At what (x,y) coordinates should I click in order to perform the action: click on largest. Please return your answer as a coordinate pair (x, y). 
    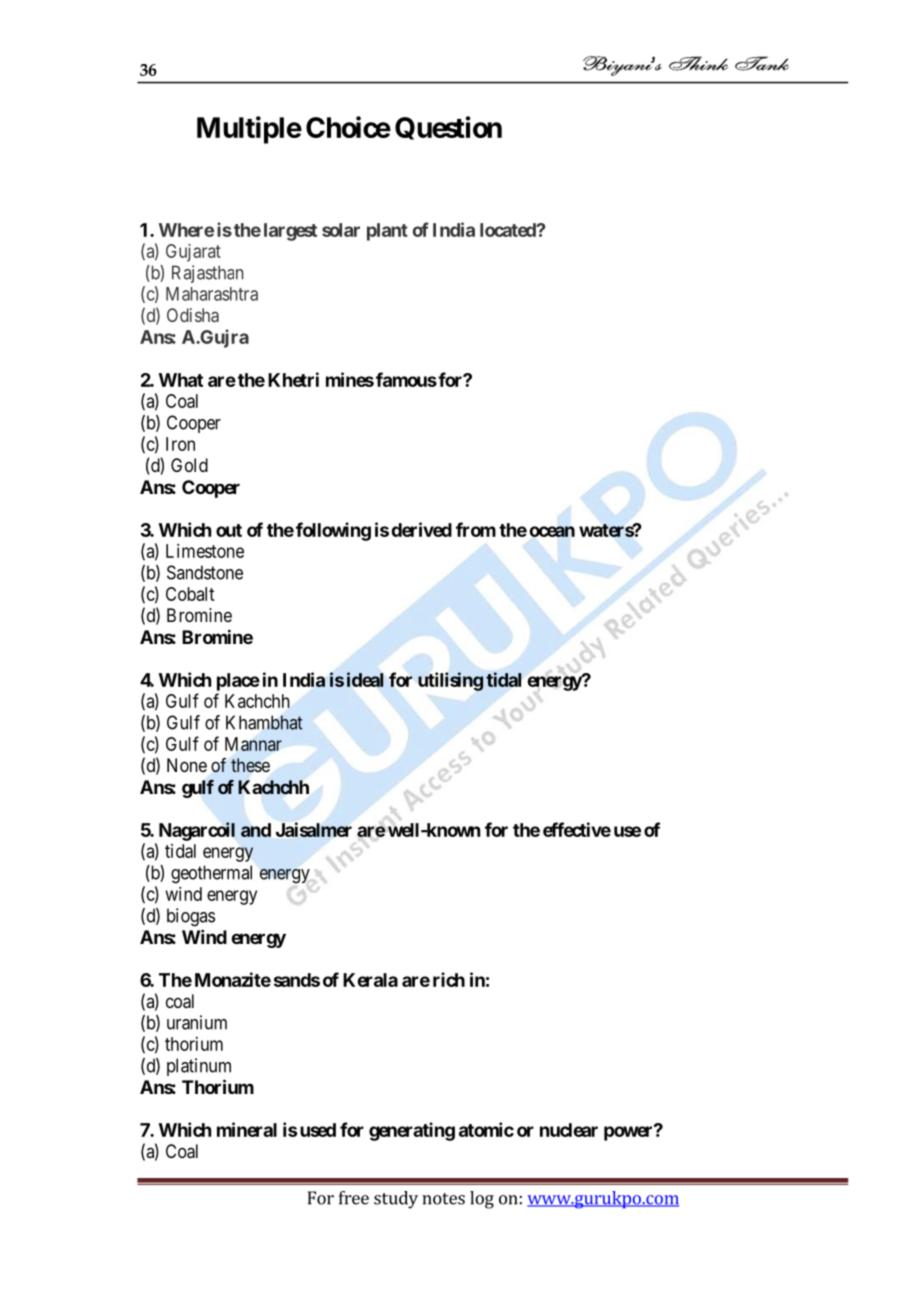
    Looking at the image, I should click on (290, 232).
